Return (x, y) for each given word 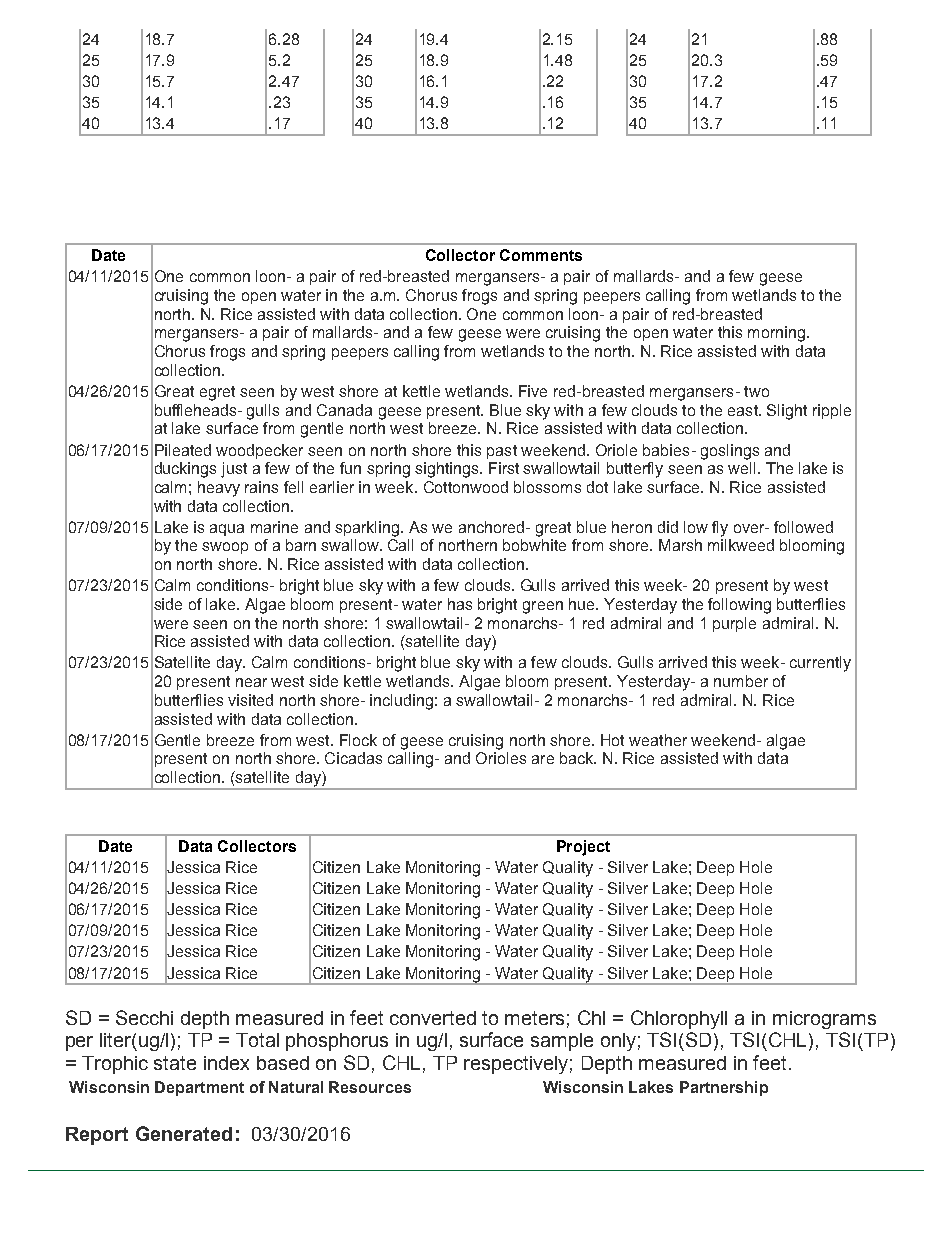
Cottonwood (466, 487)
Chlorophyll (679, 1019)
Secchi (144, 1017)
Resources (370, 1087)
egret (217, 393)
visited (250, 700)
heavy (219, 489)
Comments (541, 255)
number (741, 681)
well (741, 468)
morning (776, 334)
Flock (358, 740)
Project (583, 848)
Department (199, 1088)
